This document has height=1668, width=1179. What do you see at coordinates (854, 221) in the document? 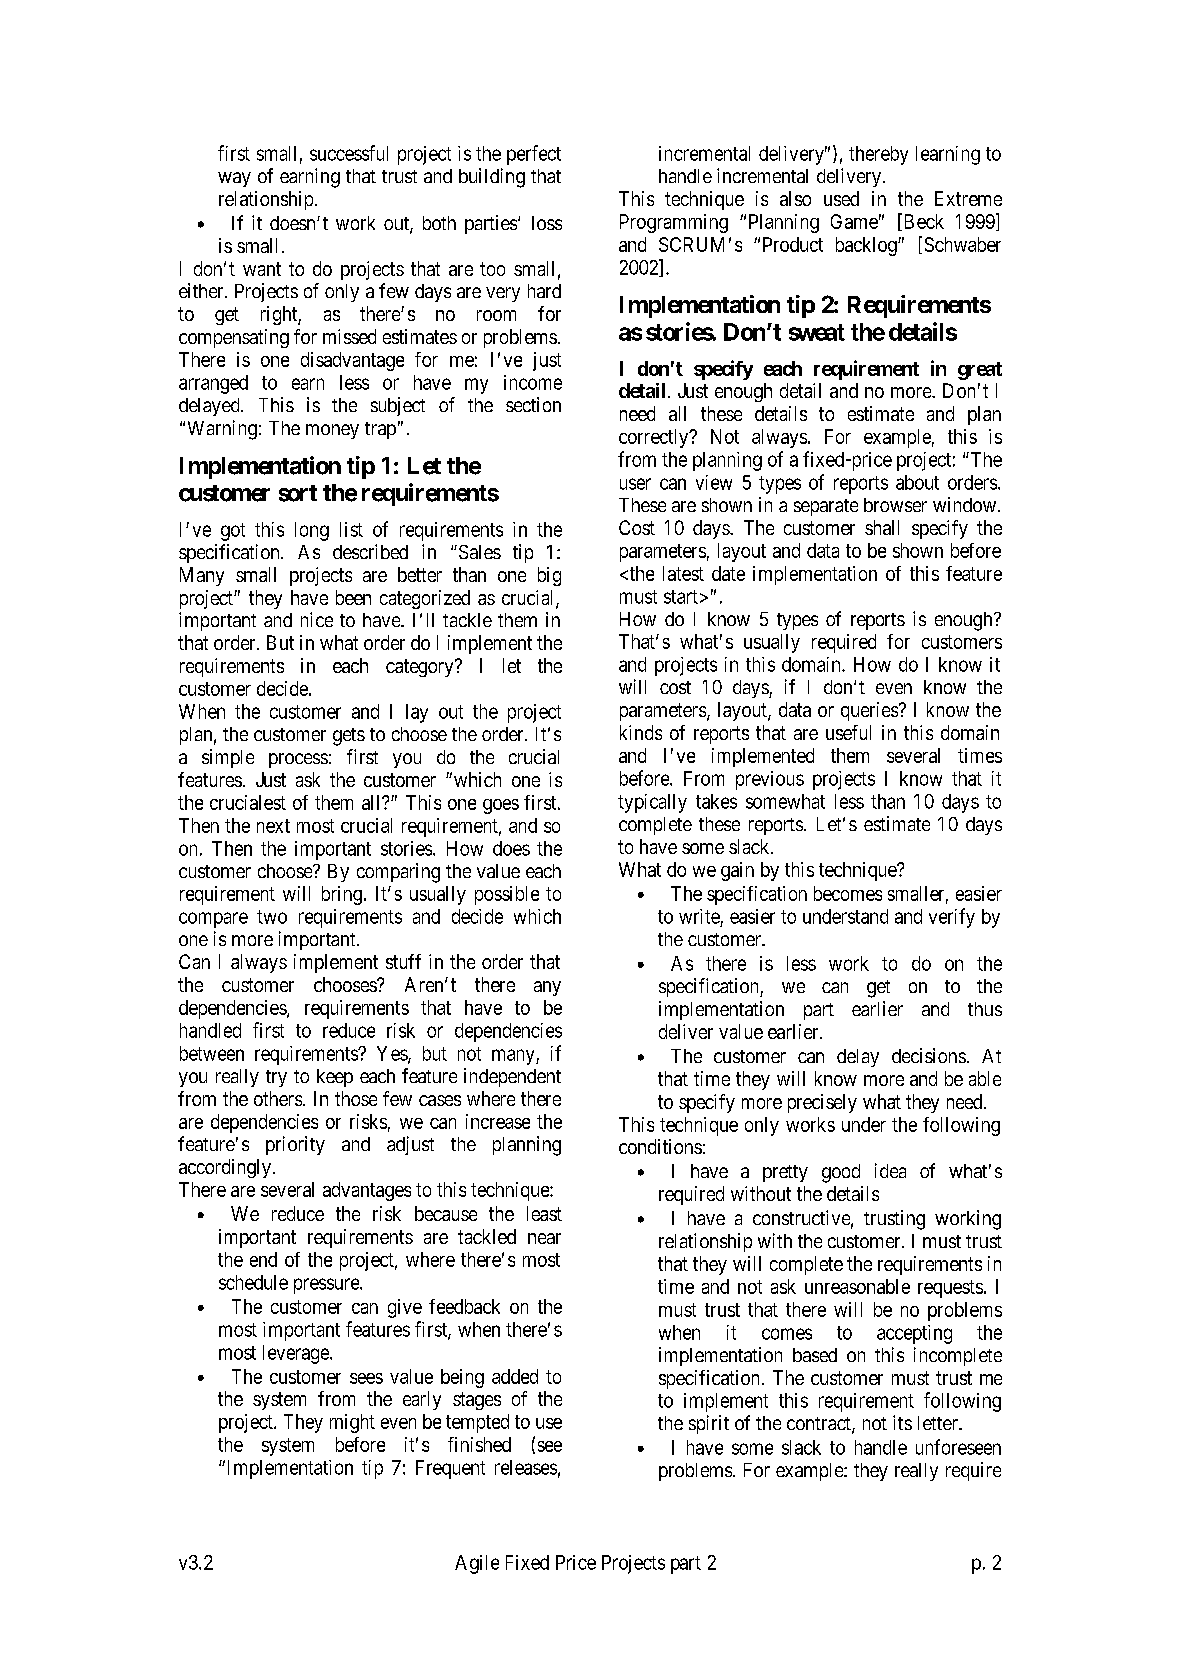
I see `Game` at bounding box center [854, 221].
